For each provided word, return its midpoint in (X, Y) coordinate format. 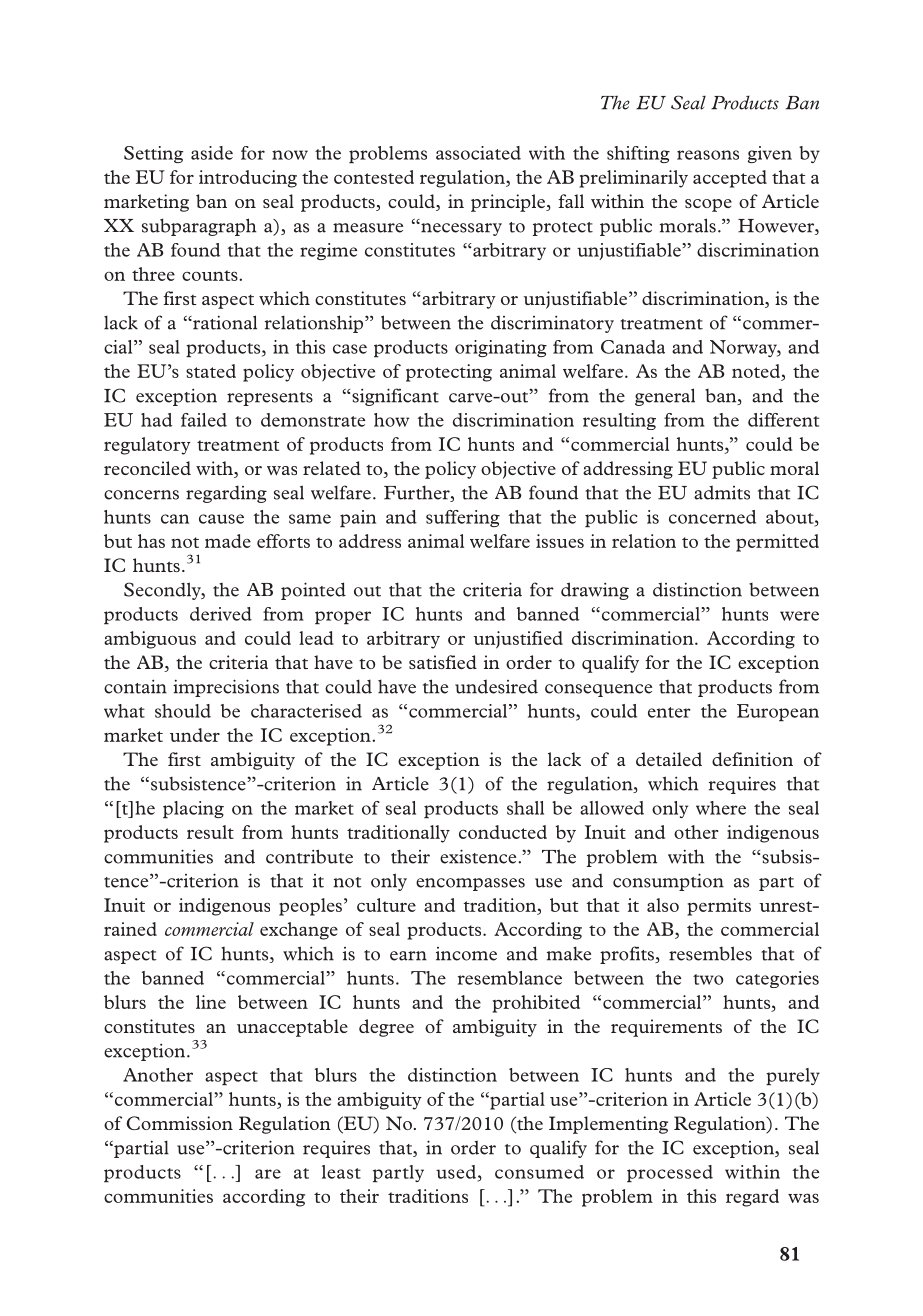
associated (478, 153)
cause (221, 519)
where (721, 808)
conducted (503, 832)
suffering (463, 518)
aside (212, 153)
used (456, 1172)
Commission (179, 1123)
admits (722, 492)
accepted (730, 179)
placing (193, 809)
